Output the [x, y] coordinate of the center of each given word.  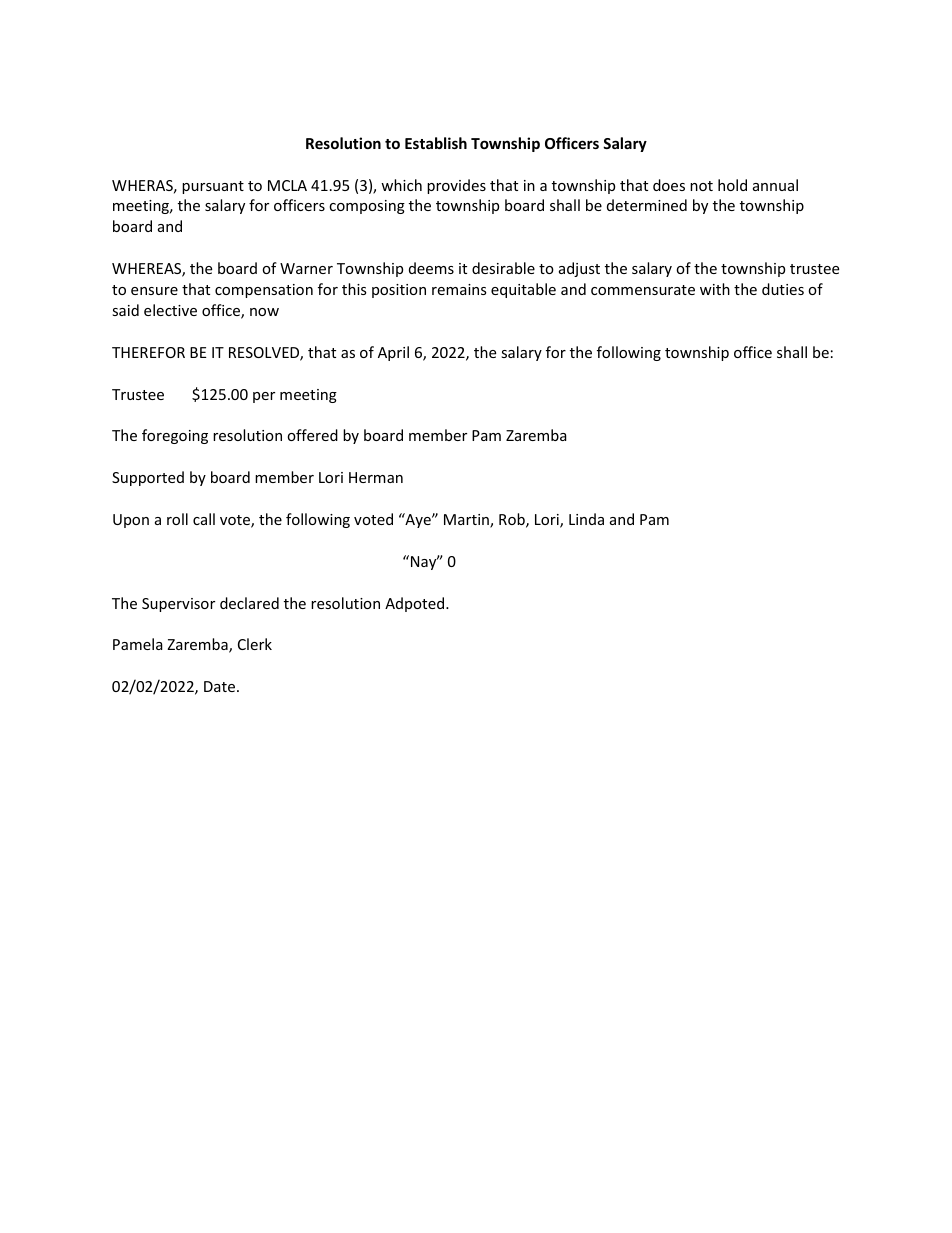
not [701, 186]
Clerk [255, 644]
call [204, 519]
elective [170, 310]
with [715, 289]
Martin [467, 521]
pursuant [213, 187]
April [393, 353]
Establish [436, 143]
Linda [586, 519]
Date [221, 686]
